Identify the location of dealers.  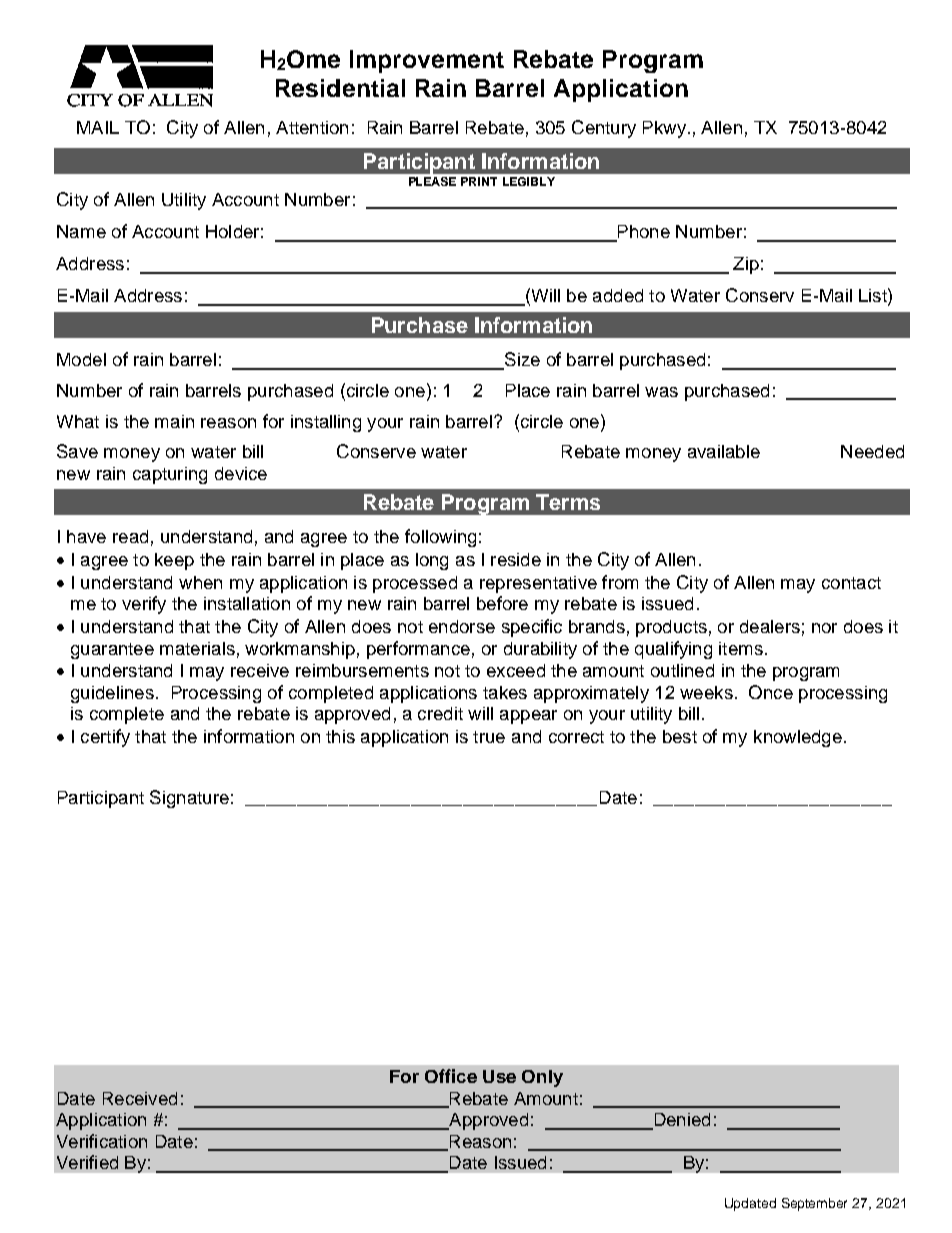
(770, 626).
